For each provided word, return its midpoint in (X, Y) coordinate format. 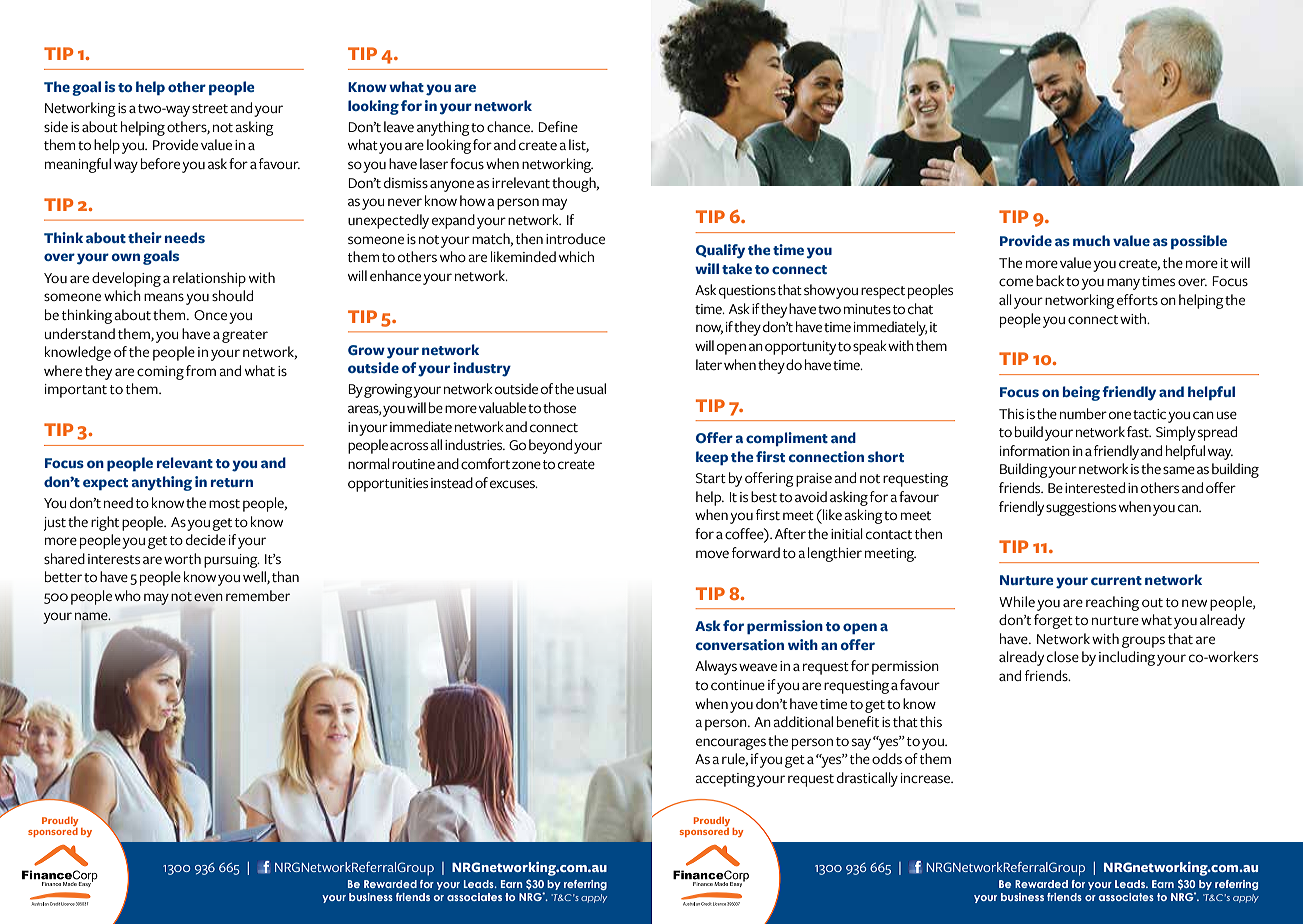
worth (182, 558)
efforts (1137, 299)
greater (245, 336)
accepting (725, 780)
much (1091, 240)
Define (558, 126)
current (1116, 580)
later (709, 364)
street (210, 108)
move (712, 554)
